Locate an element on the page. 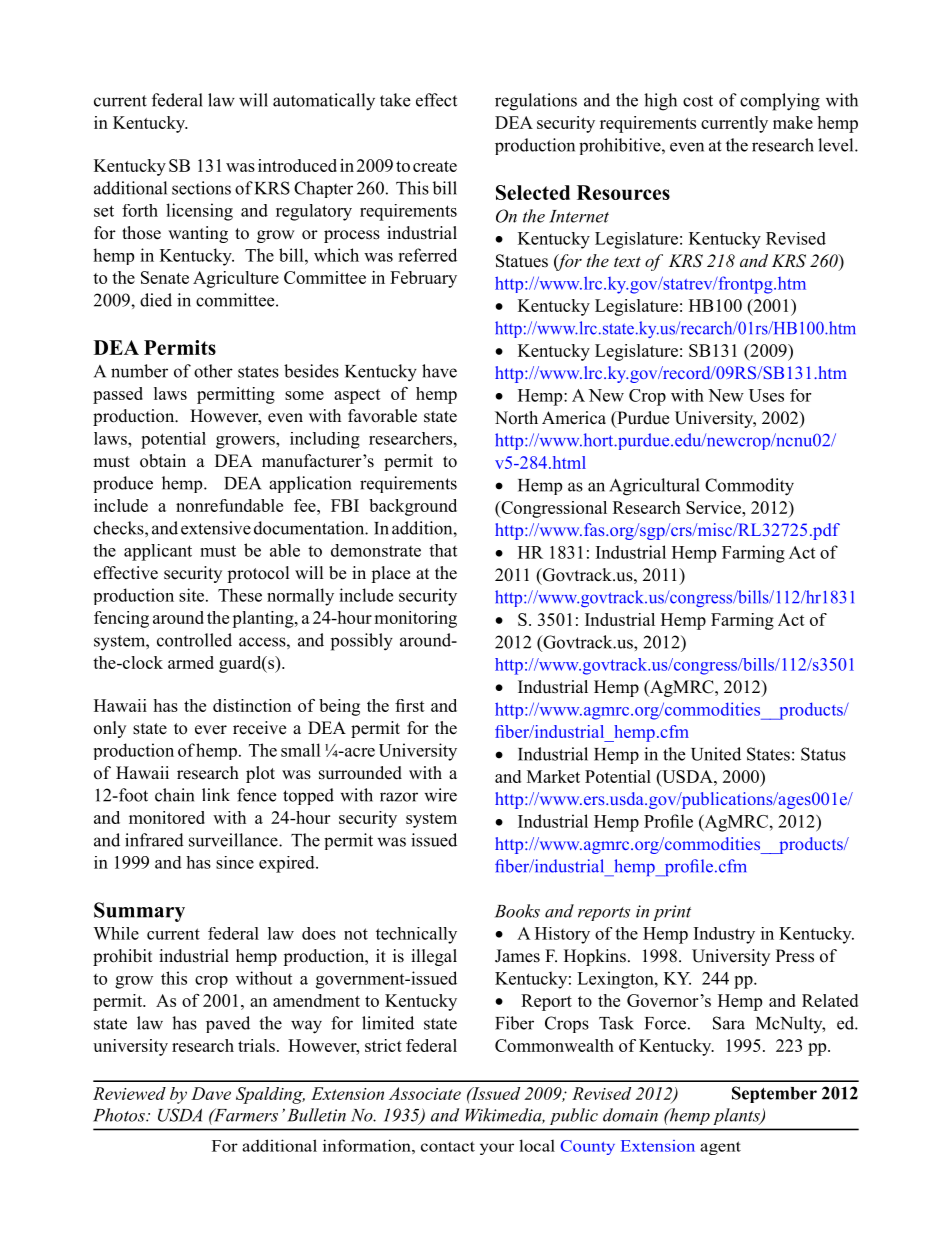 The width and height of the document is (952, 1233). create is located at coordinates (435, 166).
